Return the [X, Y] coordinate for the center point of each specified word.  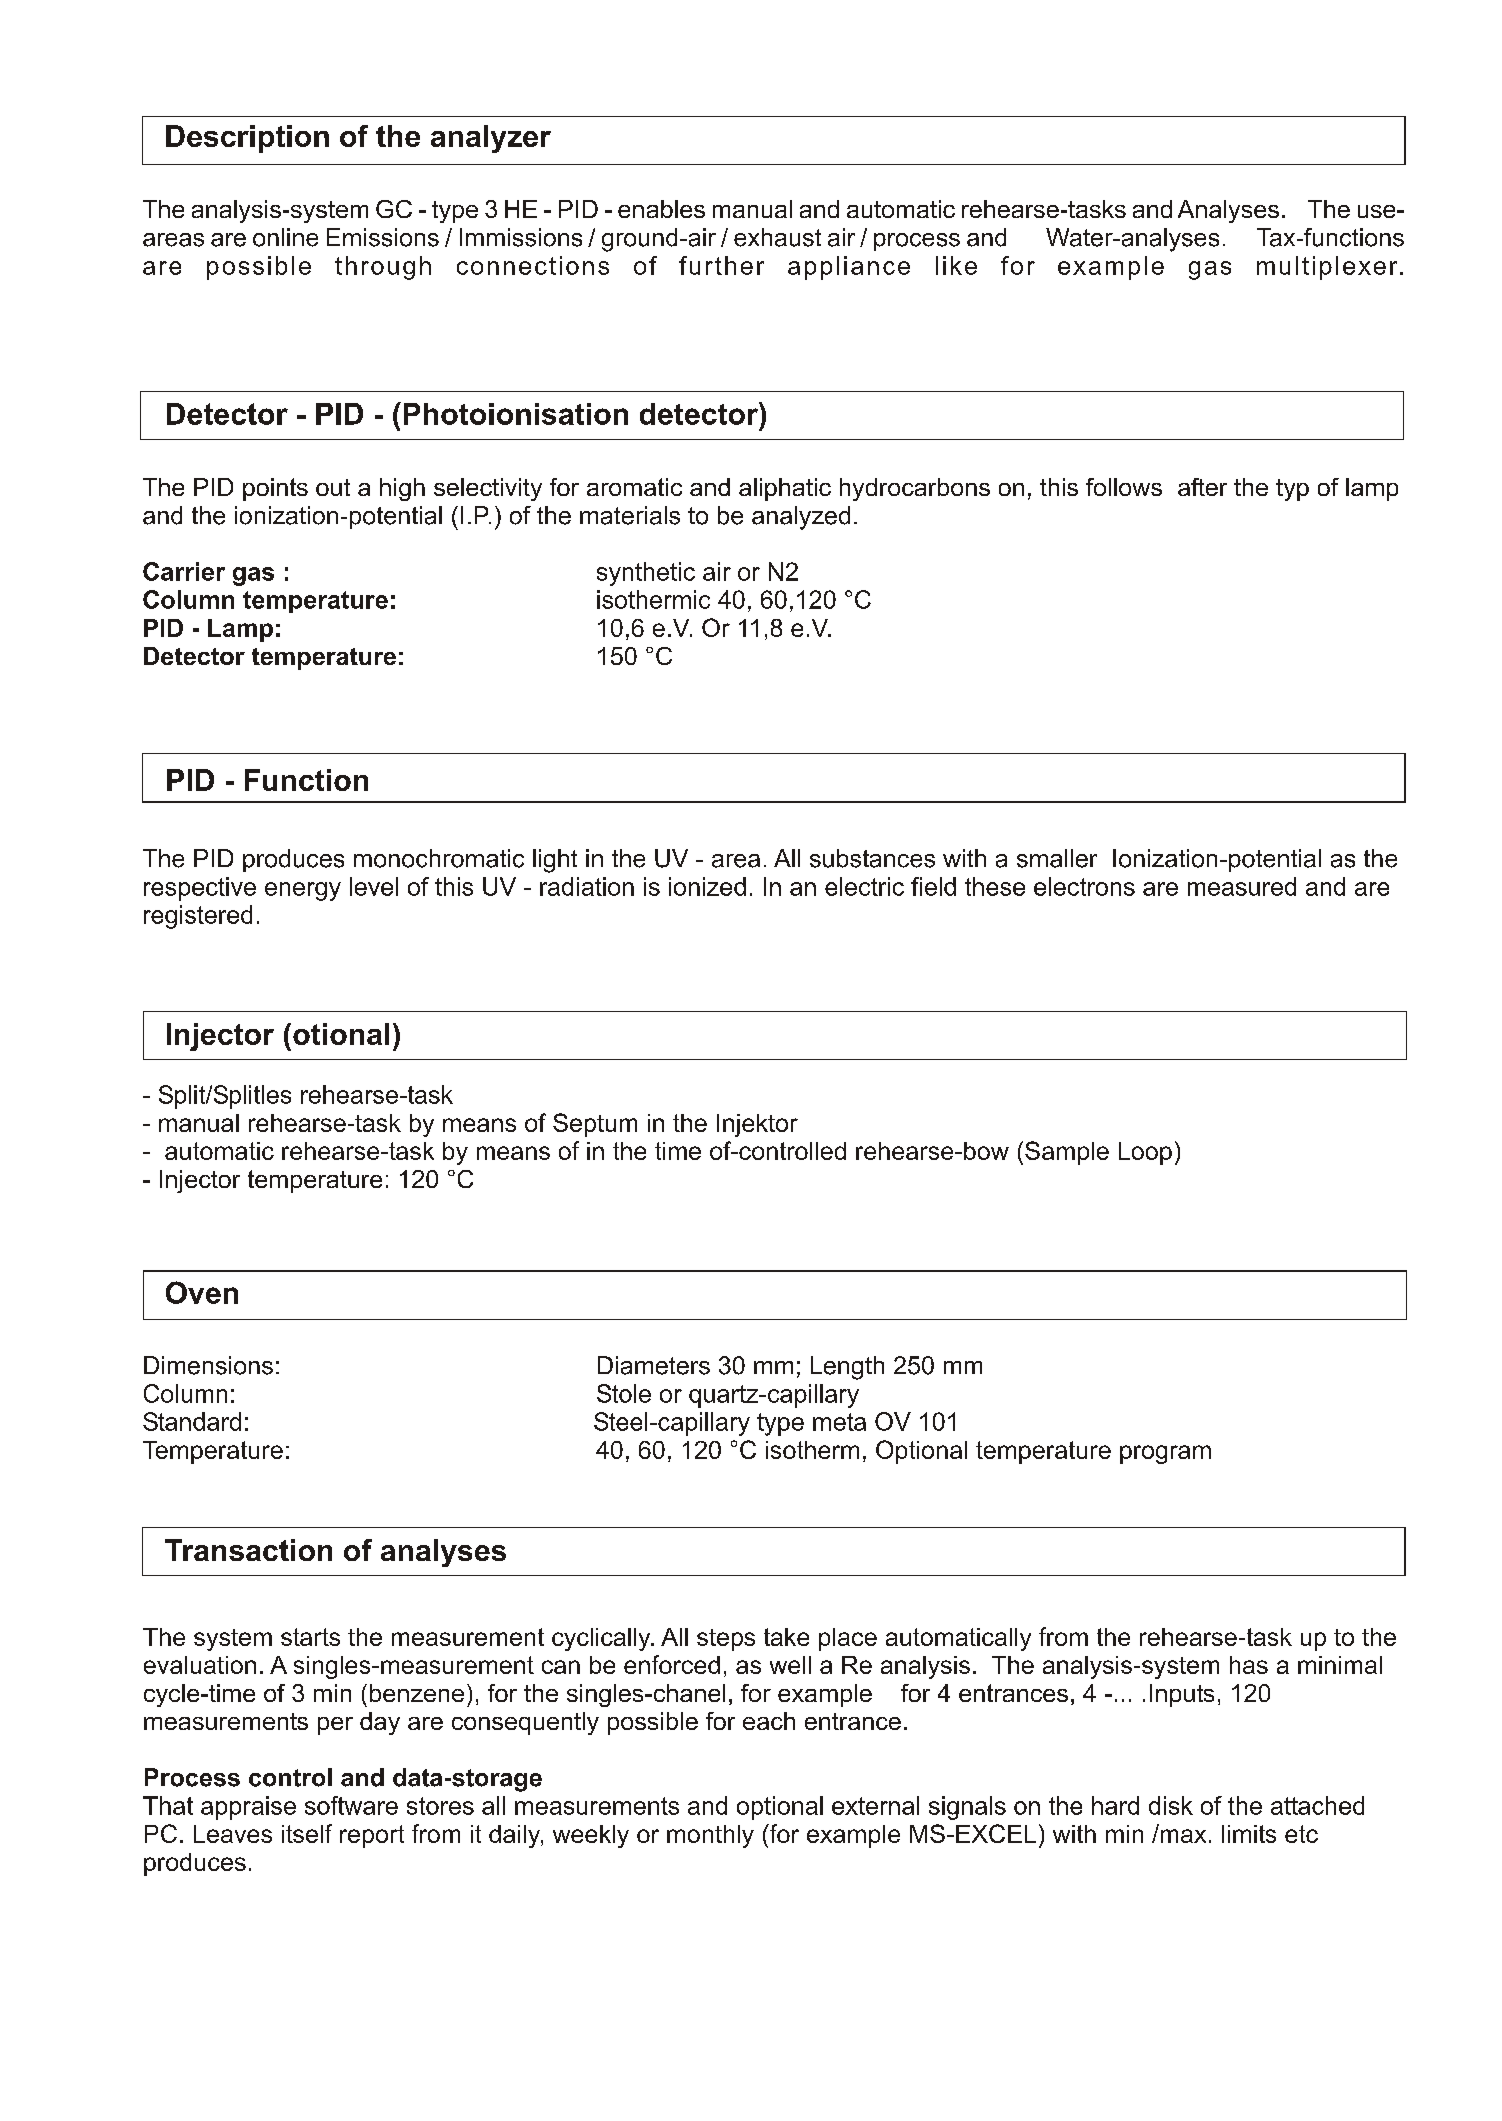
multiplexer [1327, 268]
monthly [710, 1836]
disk [1171, 1805]
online [285, 237]
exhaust [777, 237]
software [351, 1805]
